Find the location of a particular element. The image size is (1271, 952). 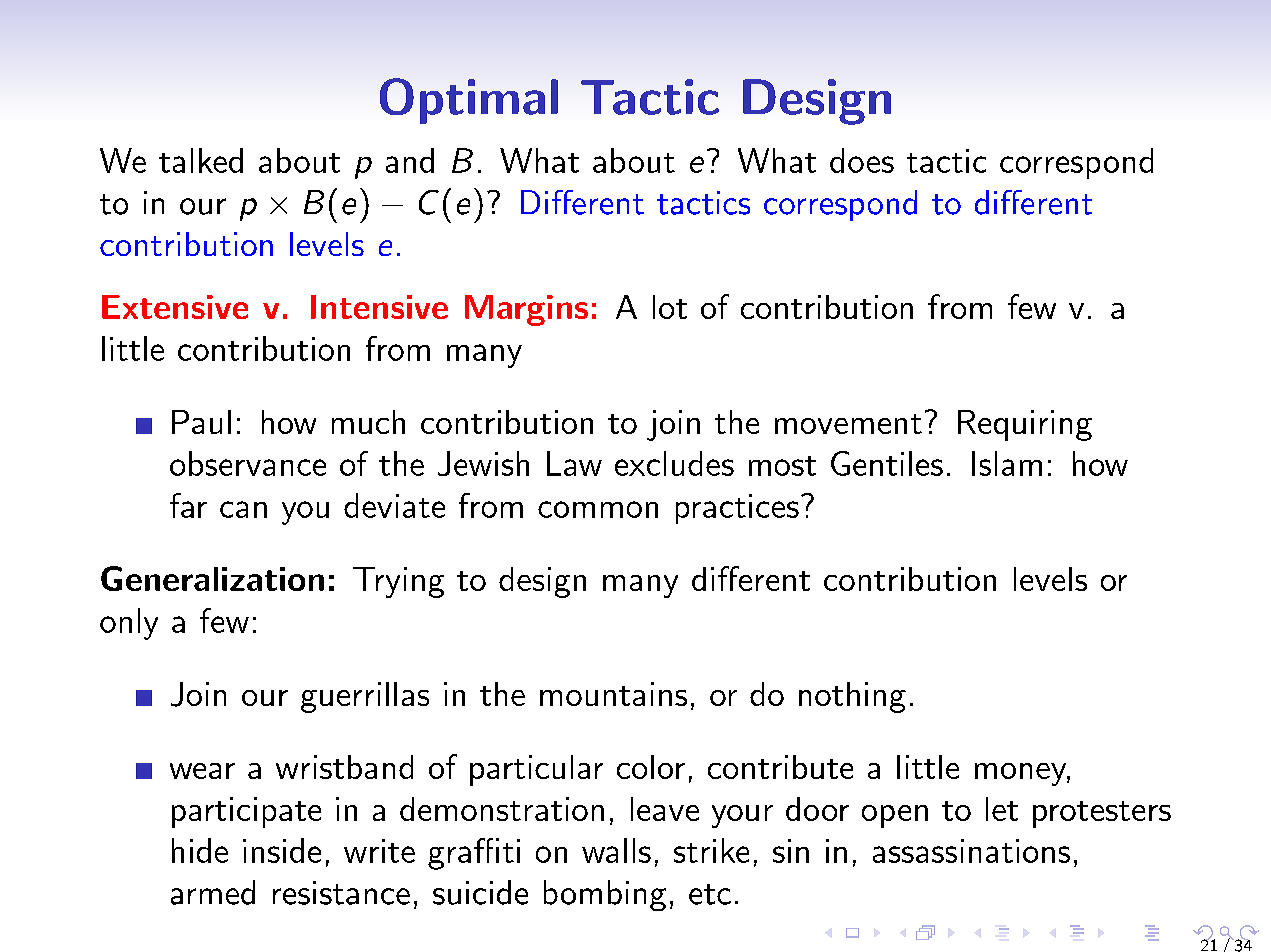

does is located at coordinates (862, 160).
